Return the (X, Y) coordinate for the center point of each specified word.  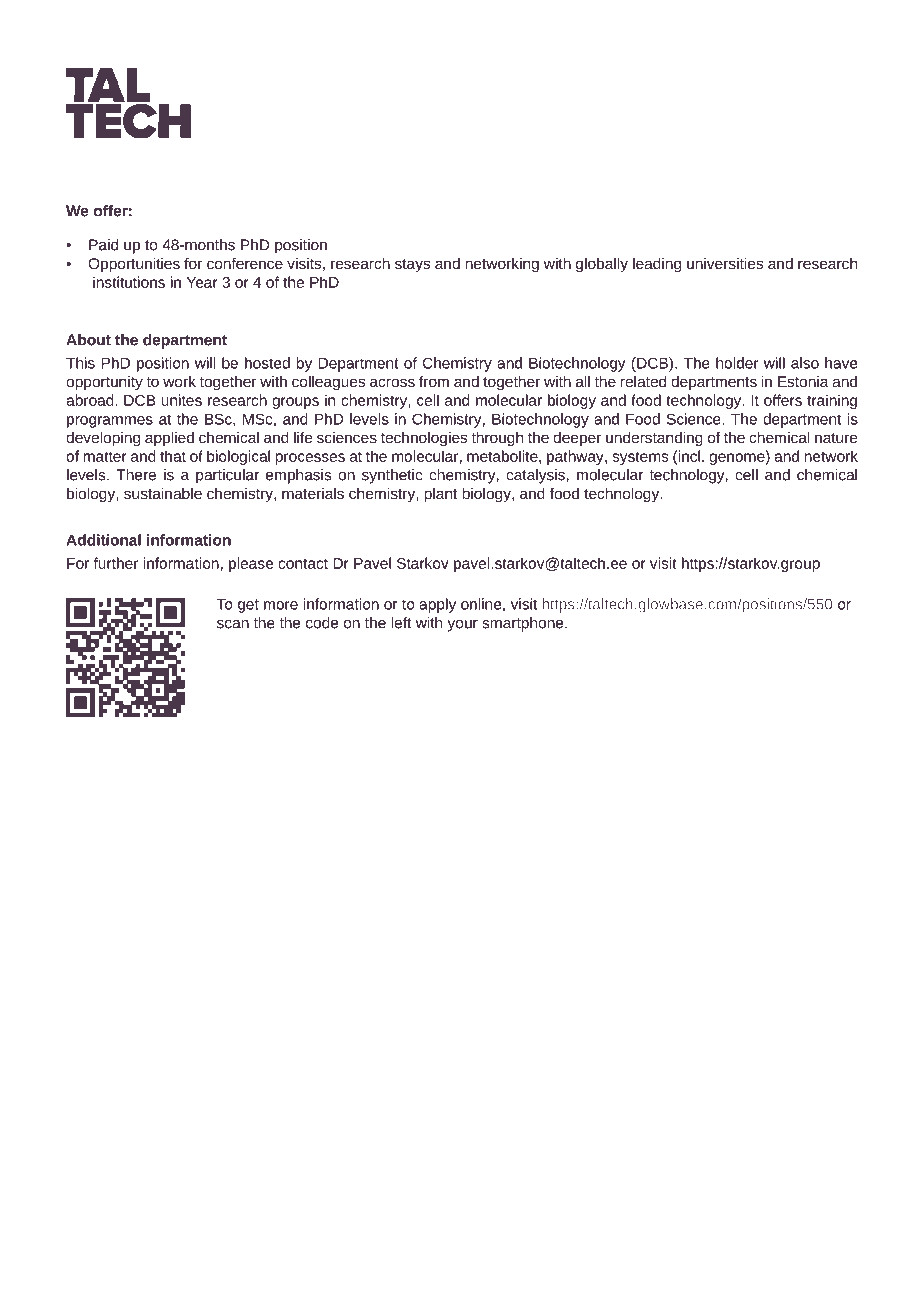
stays (412, 266)
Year (202, 282)
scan (233, 624)
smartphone (524, 624)
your (462, 626)
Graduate (161, 1271)
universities (725, 263)
